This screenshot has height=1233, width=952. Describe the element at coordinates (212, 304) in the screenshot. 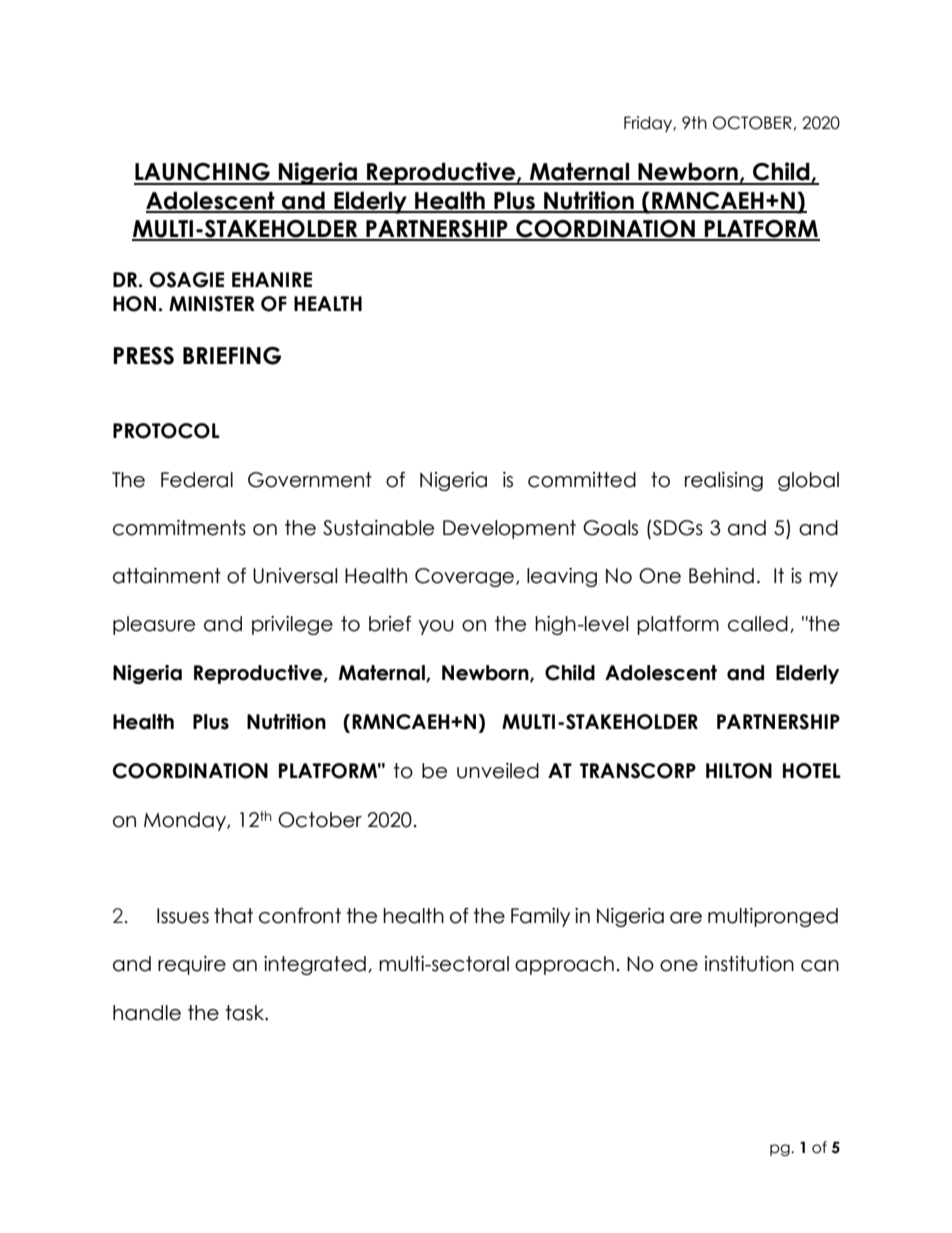

I see `MINISTER` at that location.
